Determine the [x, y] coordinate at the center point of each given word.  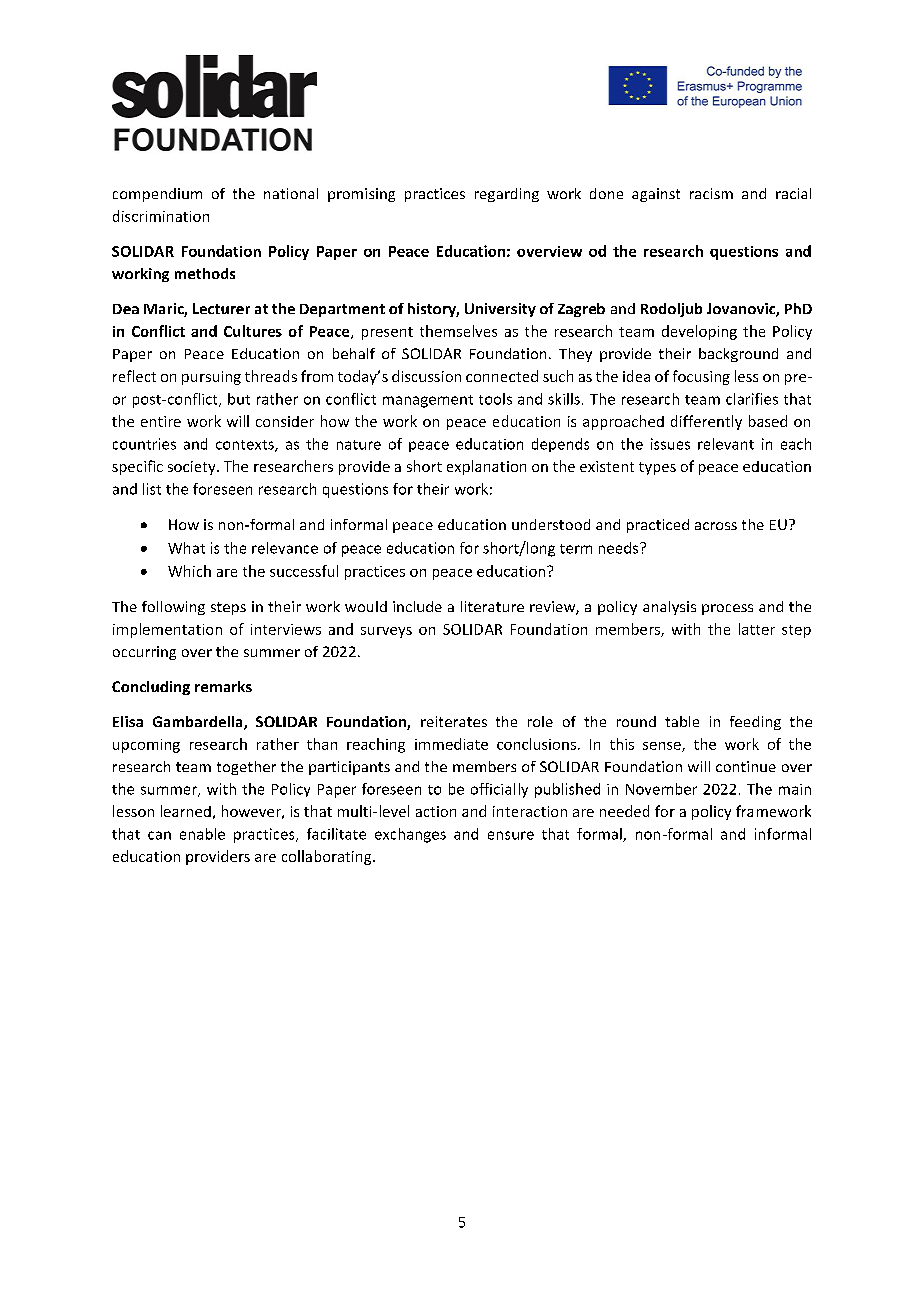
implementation [167, 630]
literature [492, 606]
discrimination [161, 216]
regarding [507, 195]
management [428, 401]
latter [757, 629]
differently [706, 422]
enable [202, 834]
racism [711, 193]
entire [161, 421]
